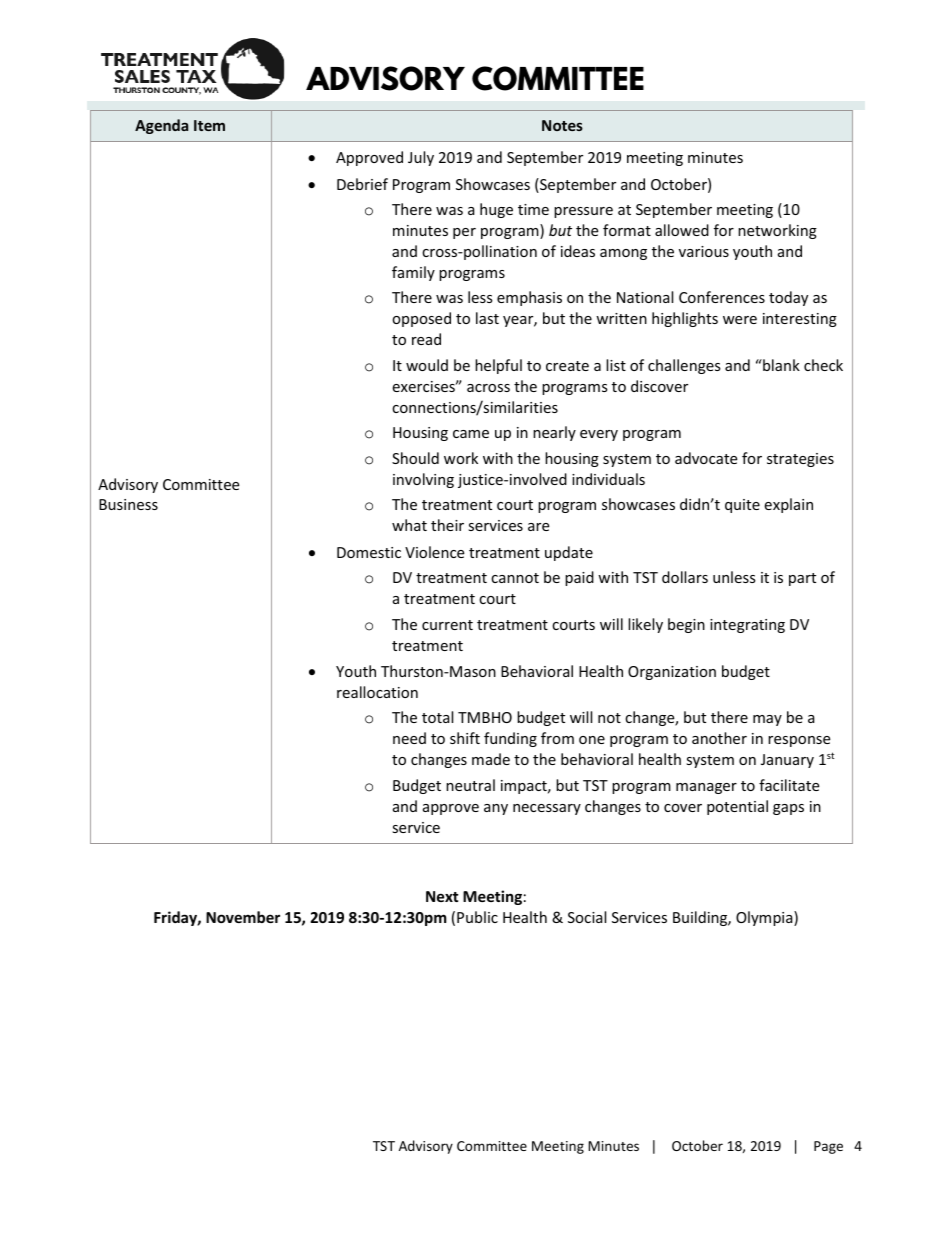 The height and width of the screenshot is (1233, 952). Describe the element at coordinates (442, 896) in the screenshot. I see `Next` at that location.
